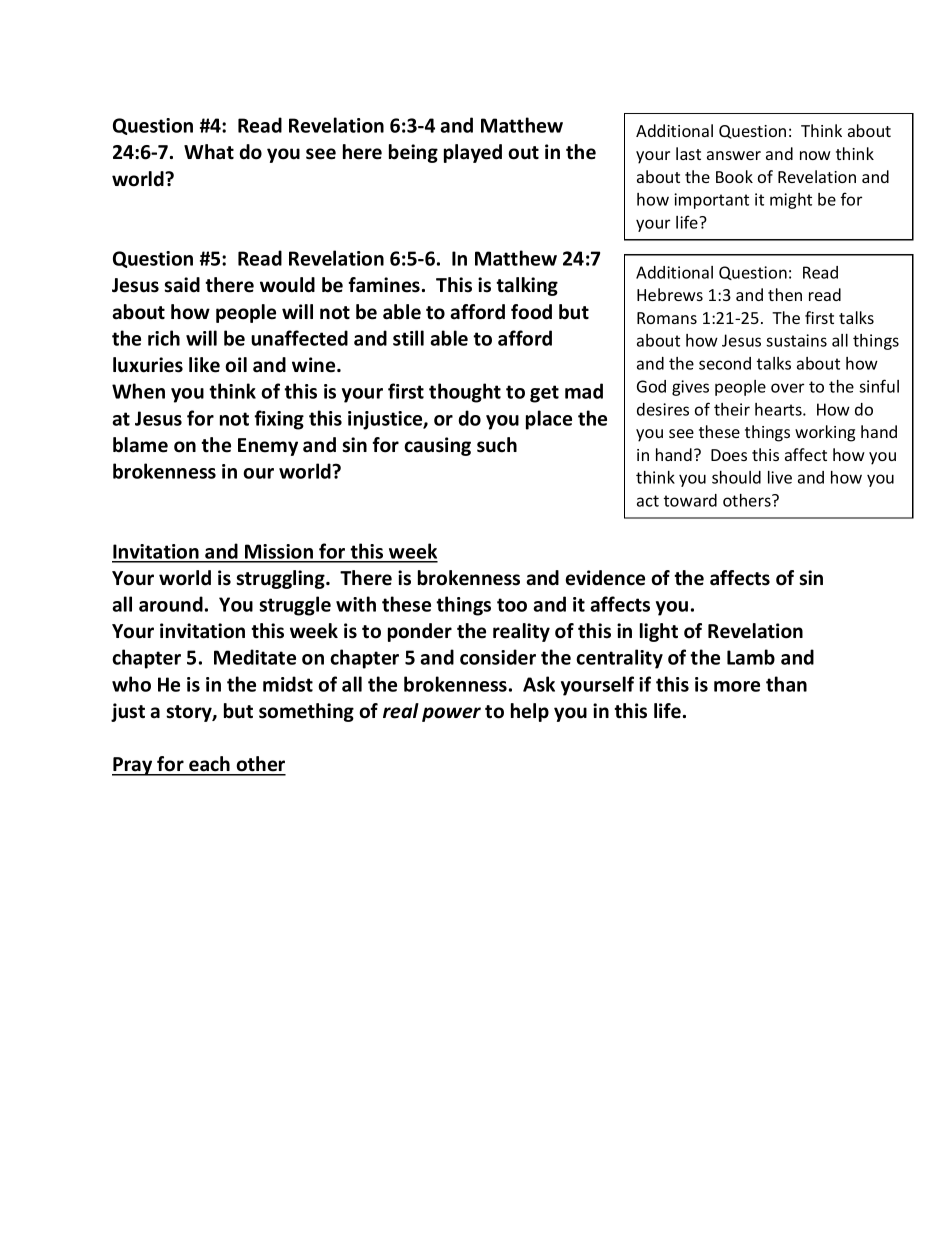  I want to click on live, so click(780, 477).
